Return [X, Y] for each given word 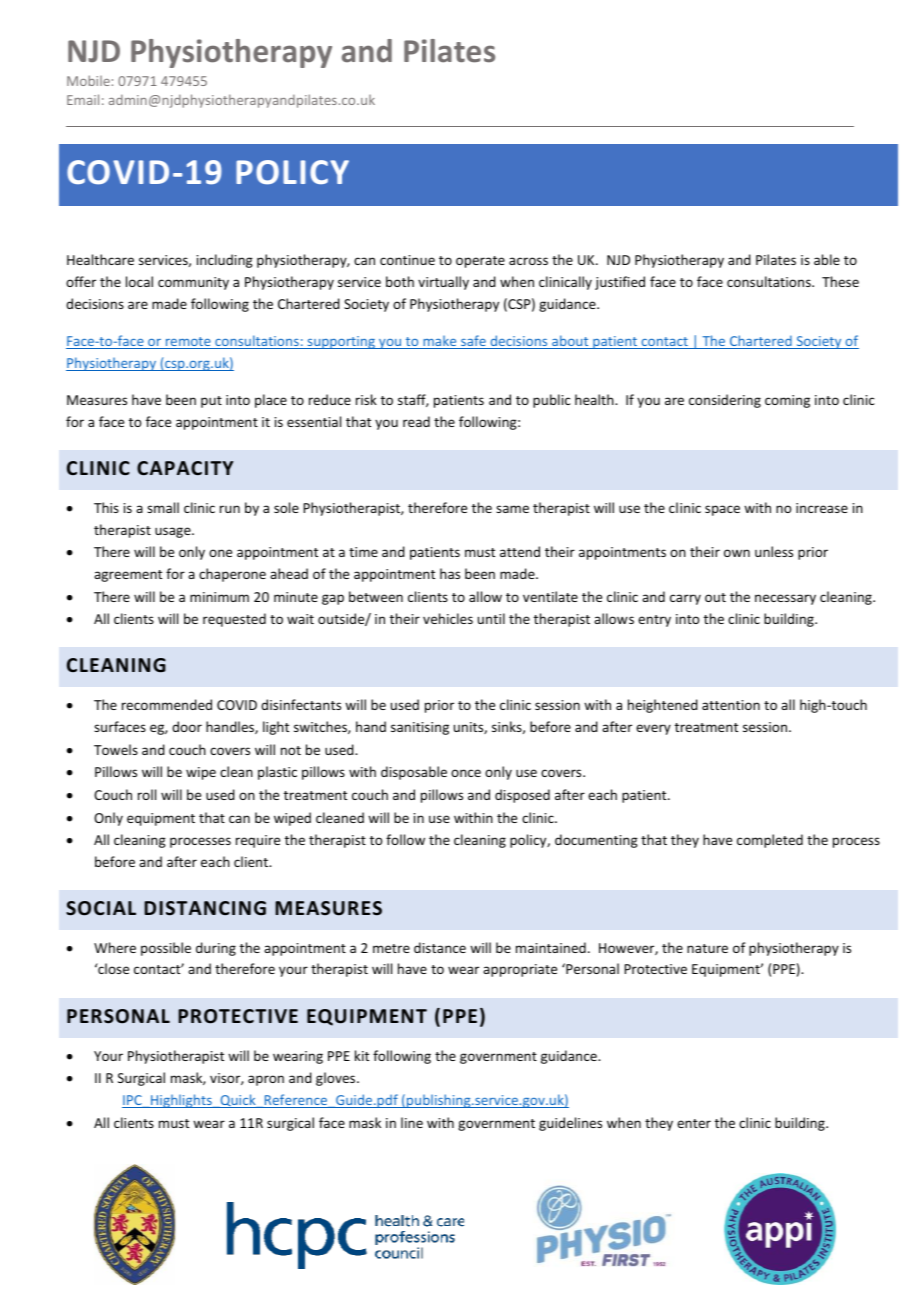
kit [362, 1055]
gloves [337, 1079]
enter [694, 1123]
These [840, 281]
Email [83, 99]
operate [480, 262]
